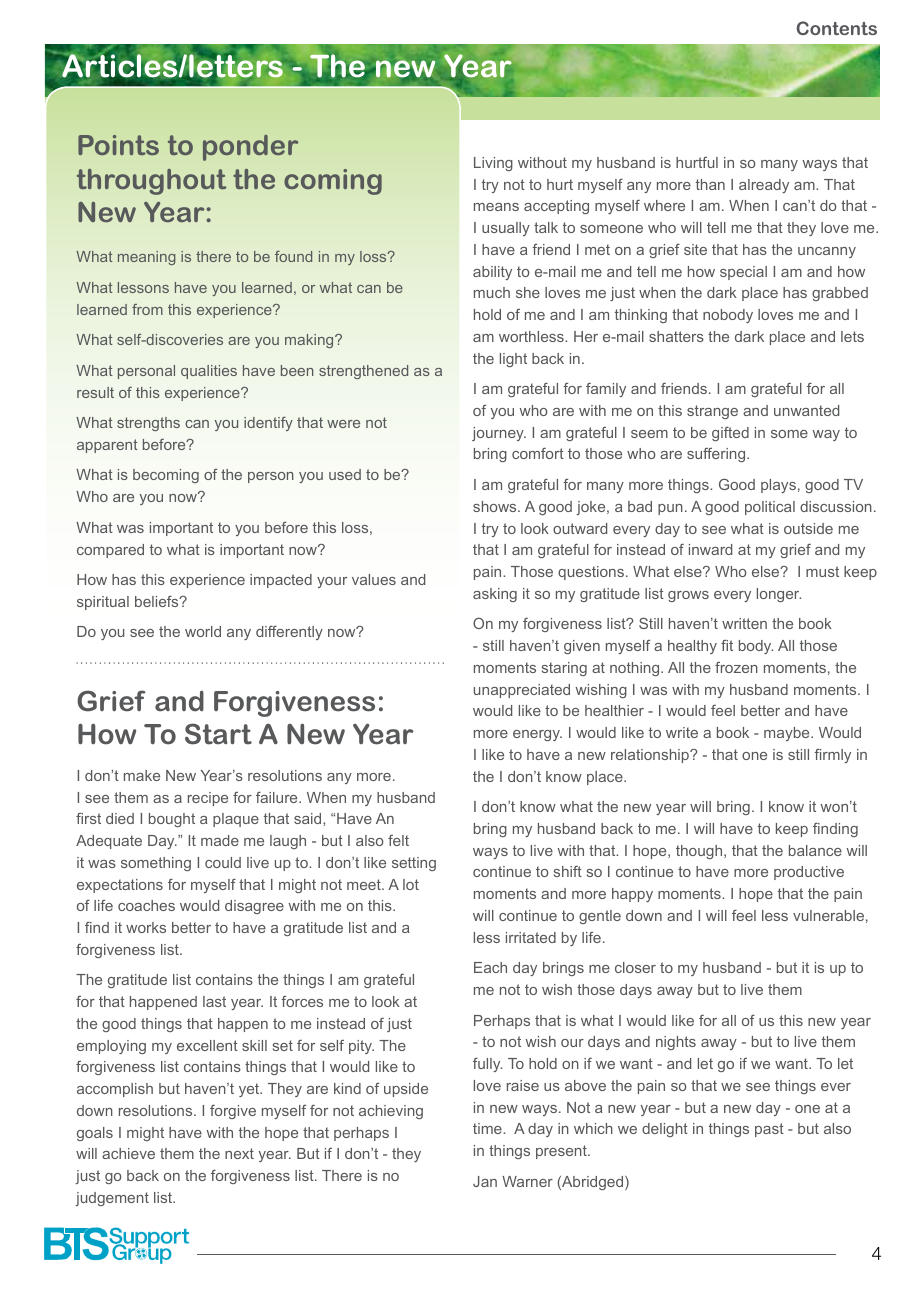  Describe the element at coordinates (788, 734) in the screenshot. I see `maybe` at that location.
